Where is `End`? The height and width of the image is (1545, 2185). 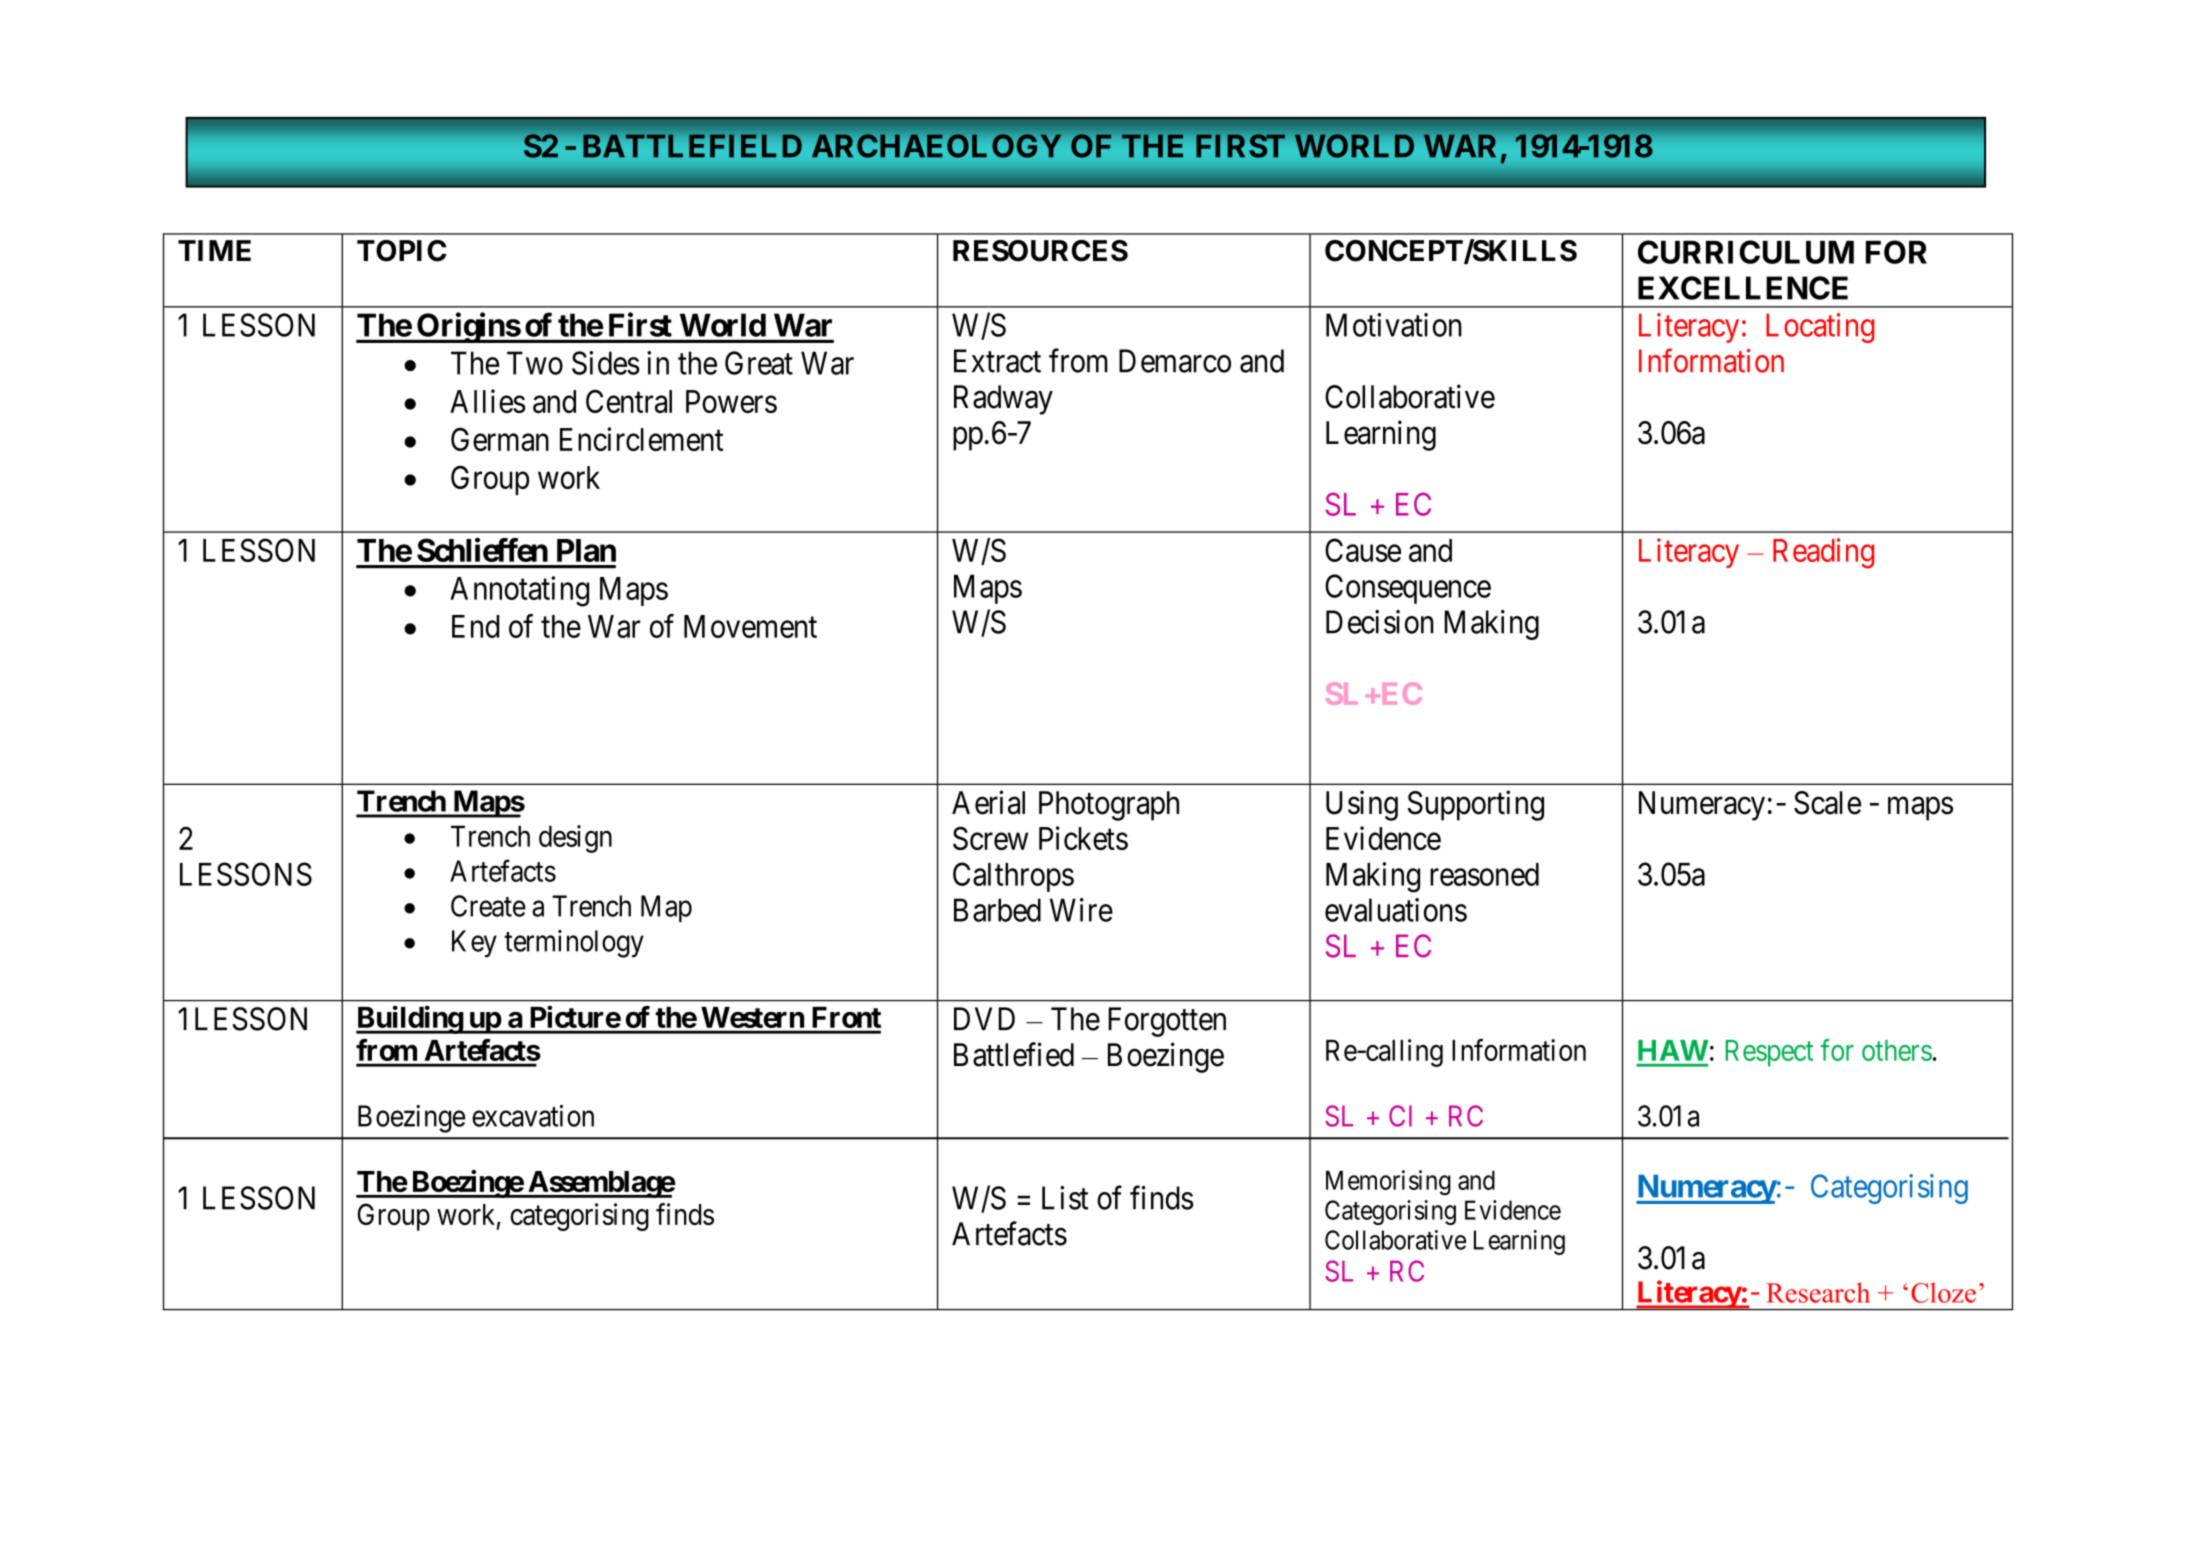 End is located at coordinates (475, 626).
